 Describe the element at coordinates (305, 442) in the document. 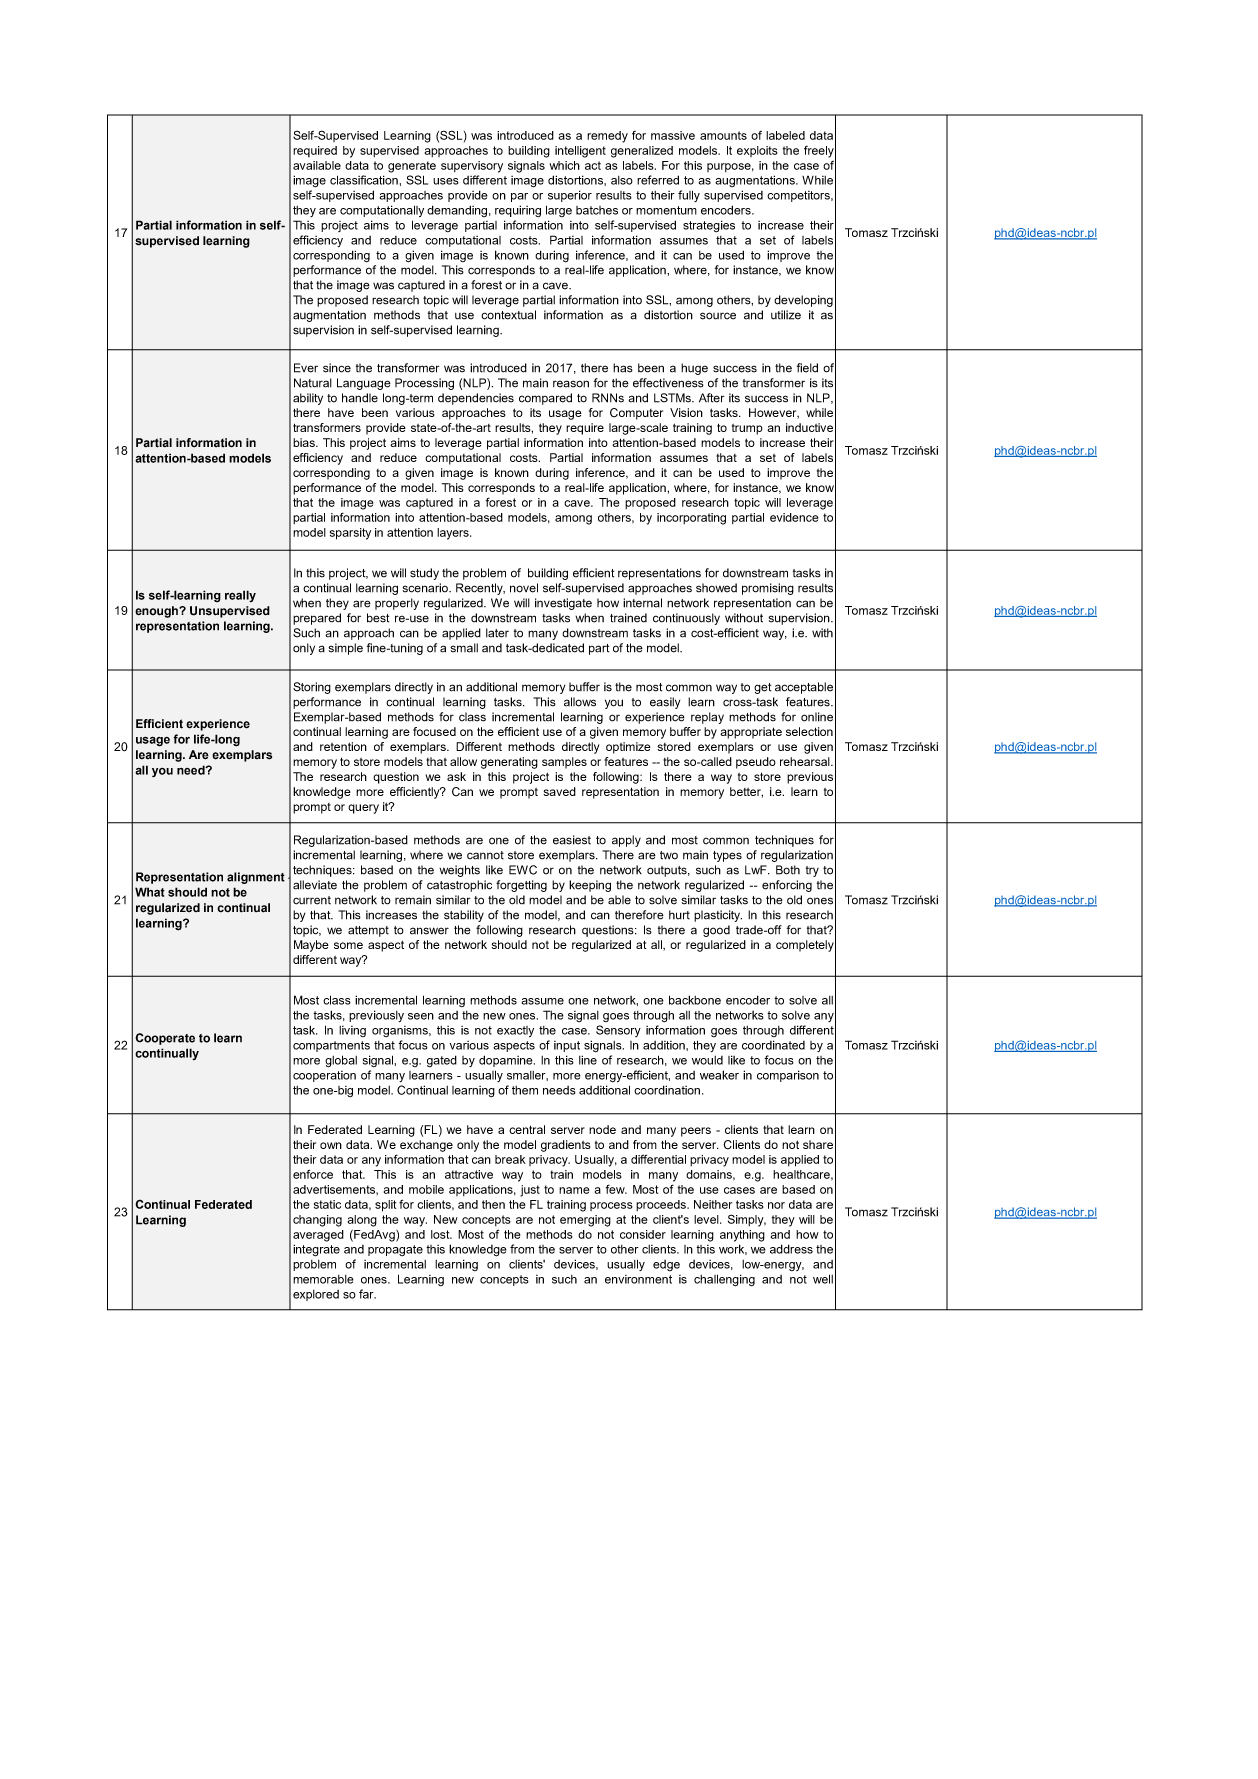

I see `bias` at that location.
